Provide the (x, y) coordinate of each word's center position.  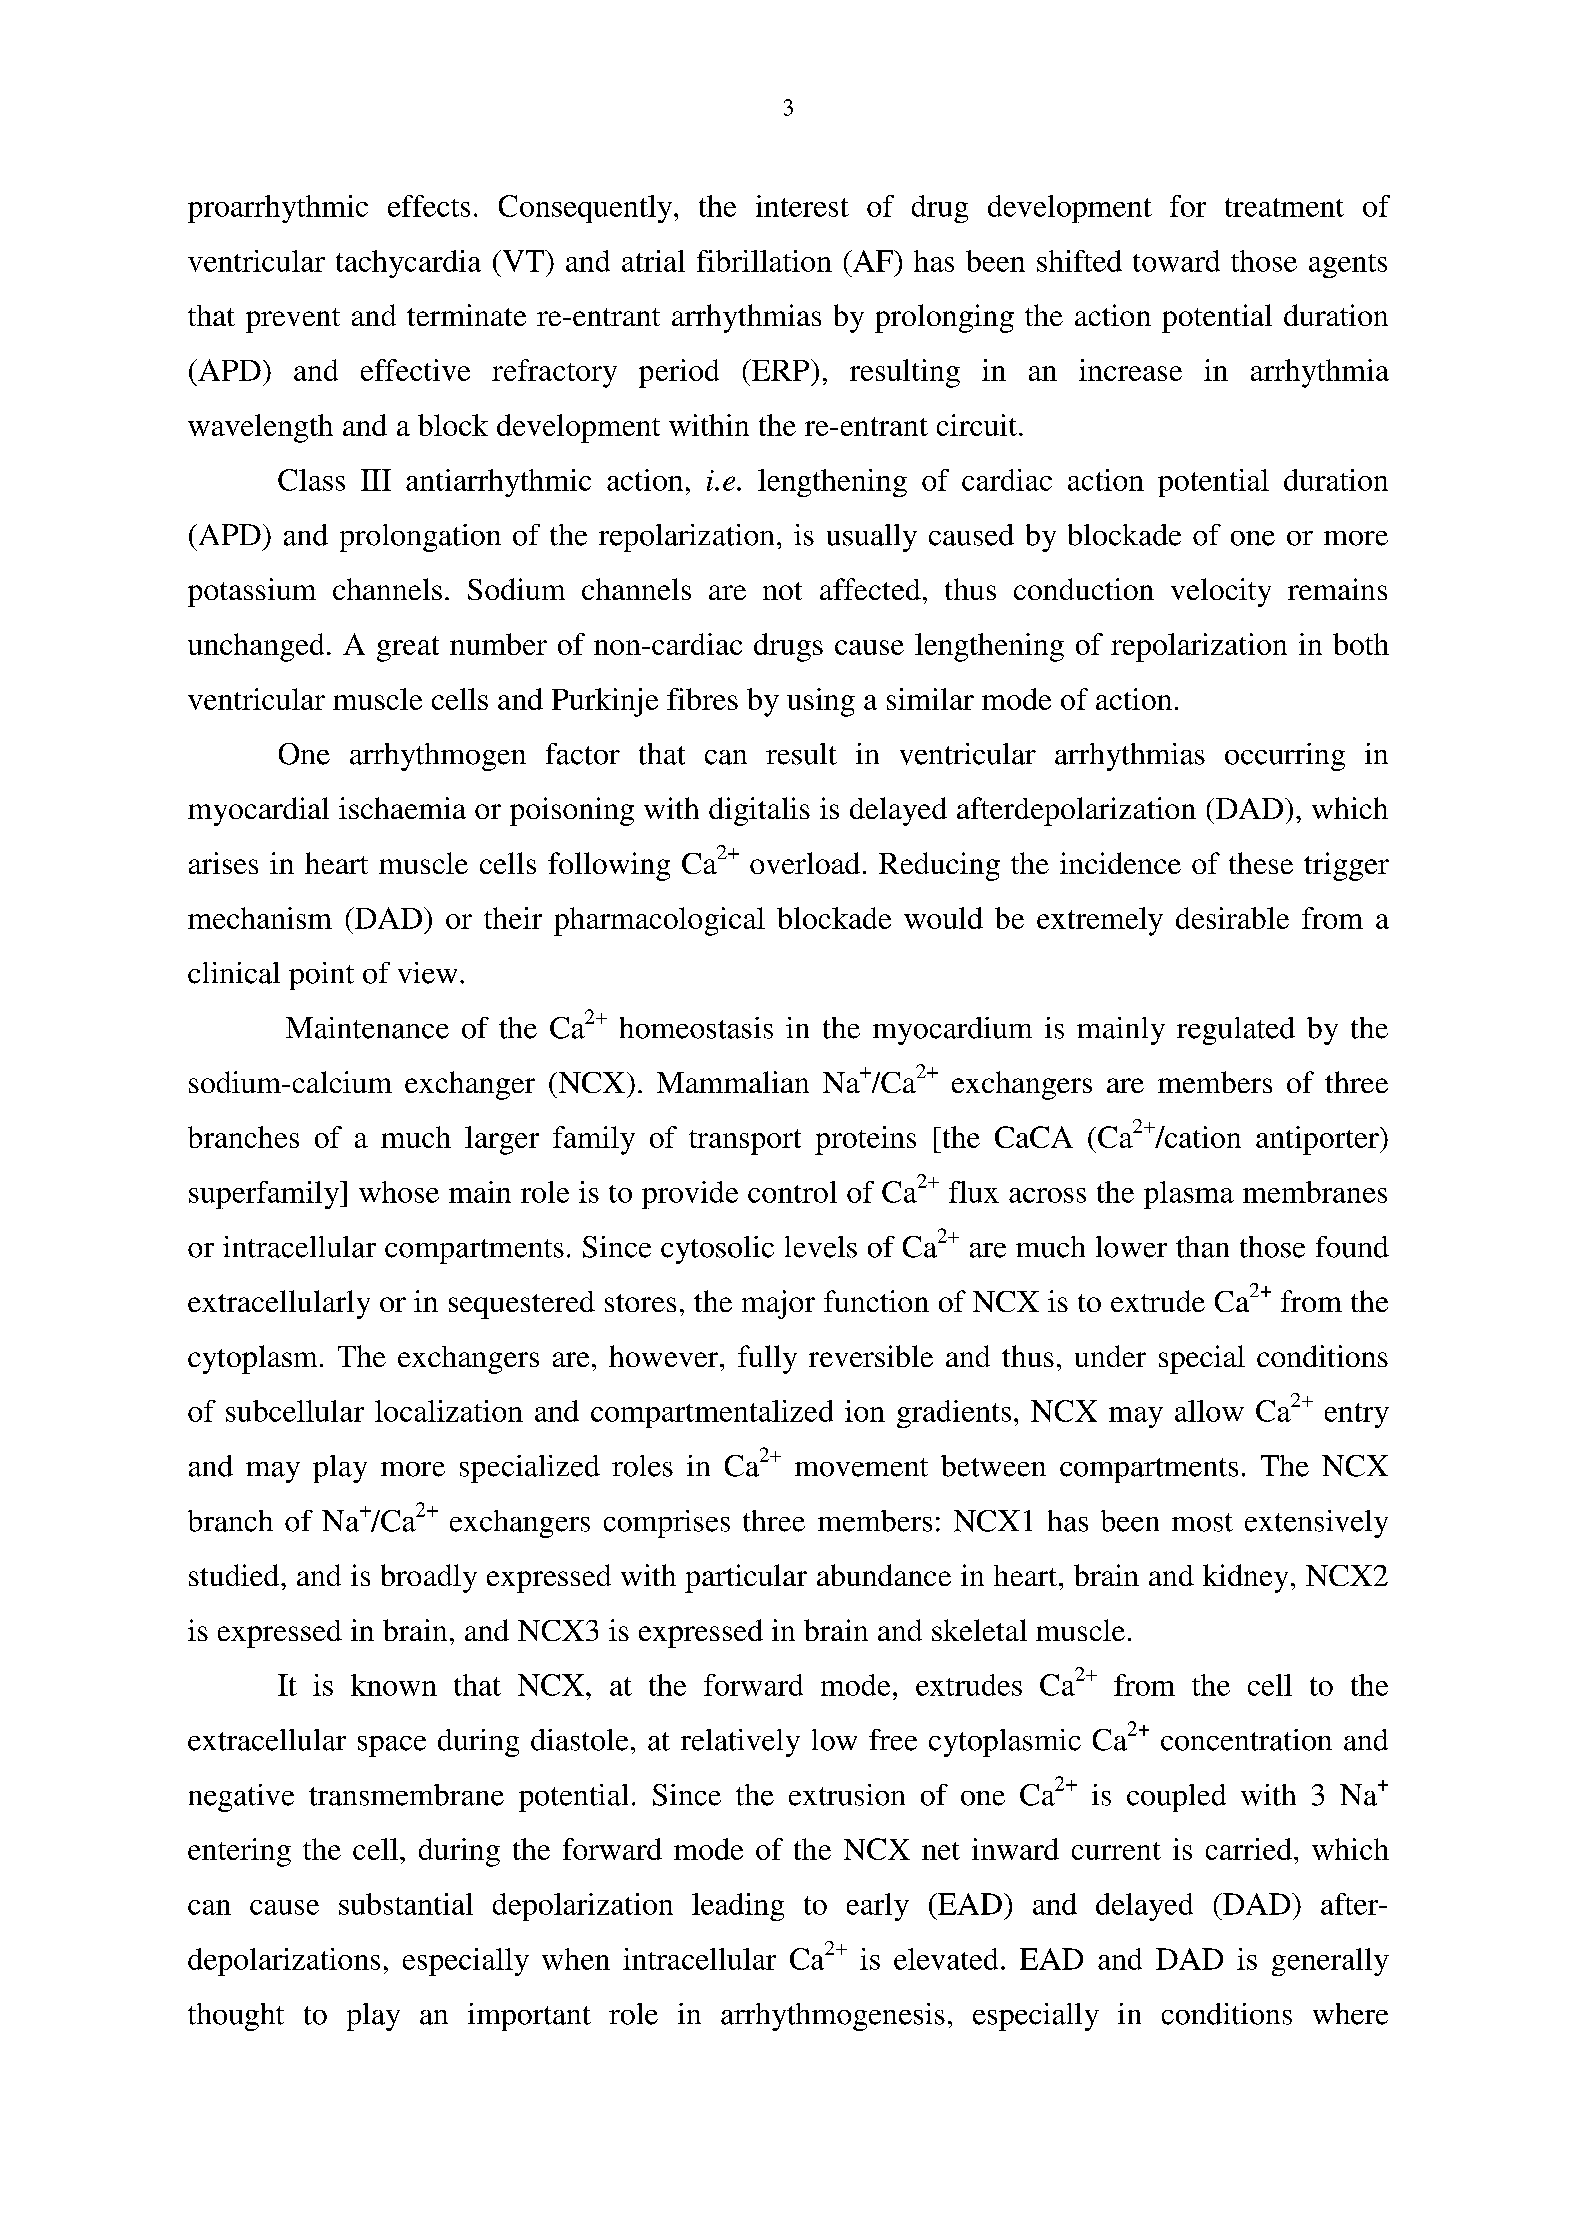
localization (449, 1411)
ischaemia (402, 808)
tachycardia (408, 264)
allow (1209, 1411)
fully (767, 1359)
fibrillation (764, 261)
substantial (406, 1904)
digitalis (759, 811)
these (1261, 863)
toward (1176, 261)
